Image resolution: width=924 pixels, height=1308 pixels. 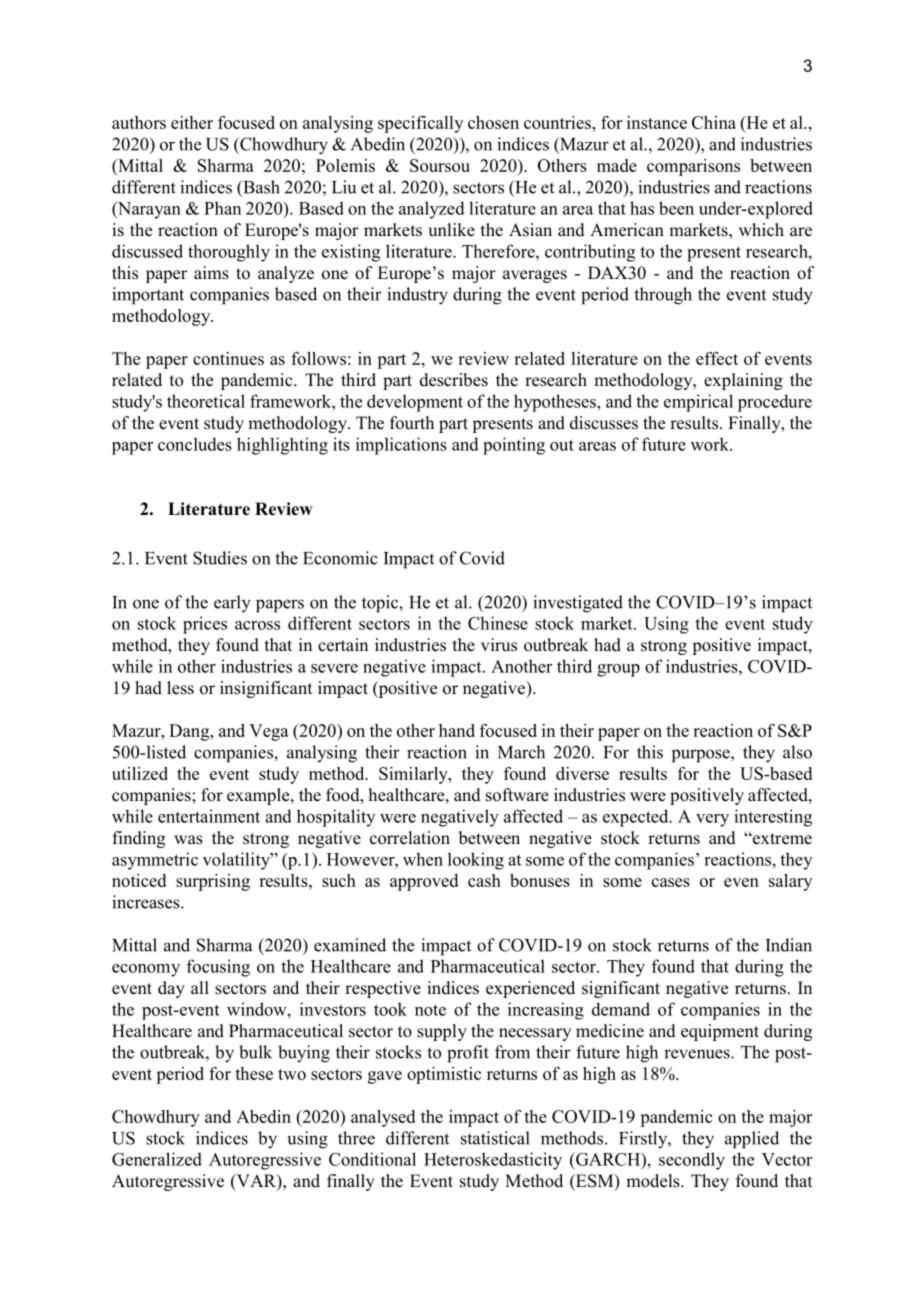 I want to click on virus, so click(x=499, y=645).
